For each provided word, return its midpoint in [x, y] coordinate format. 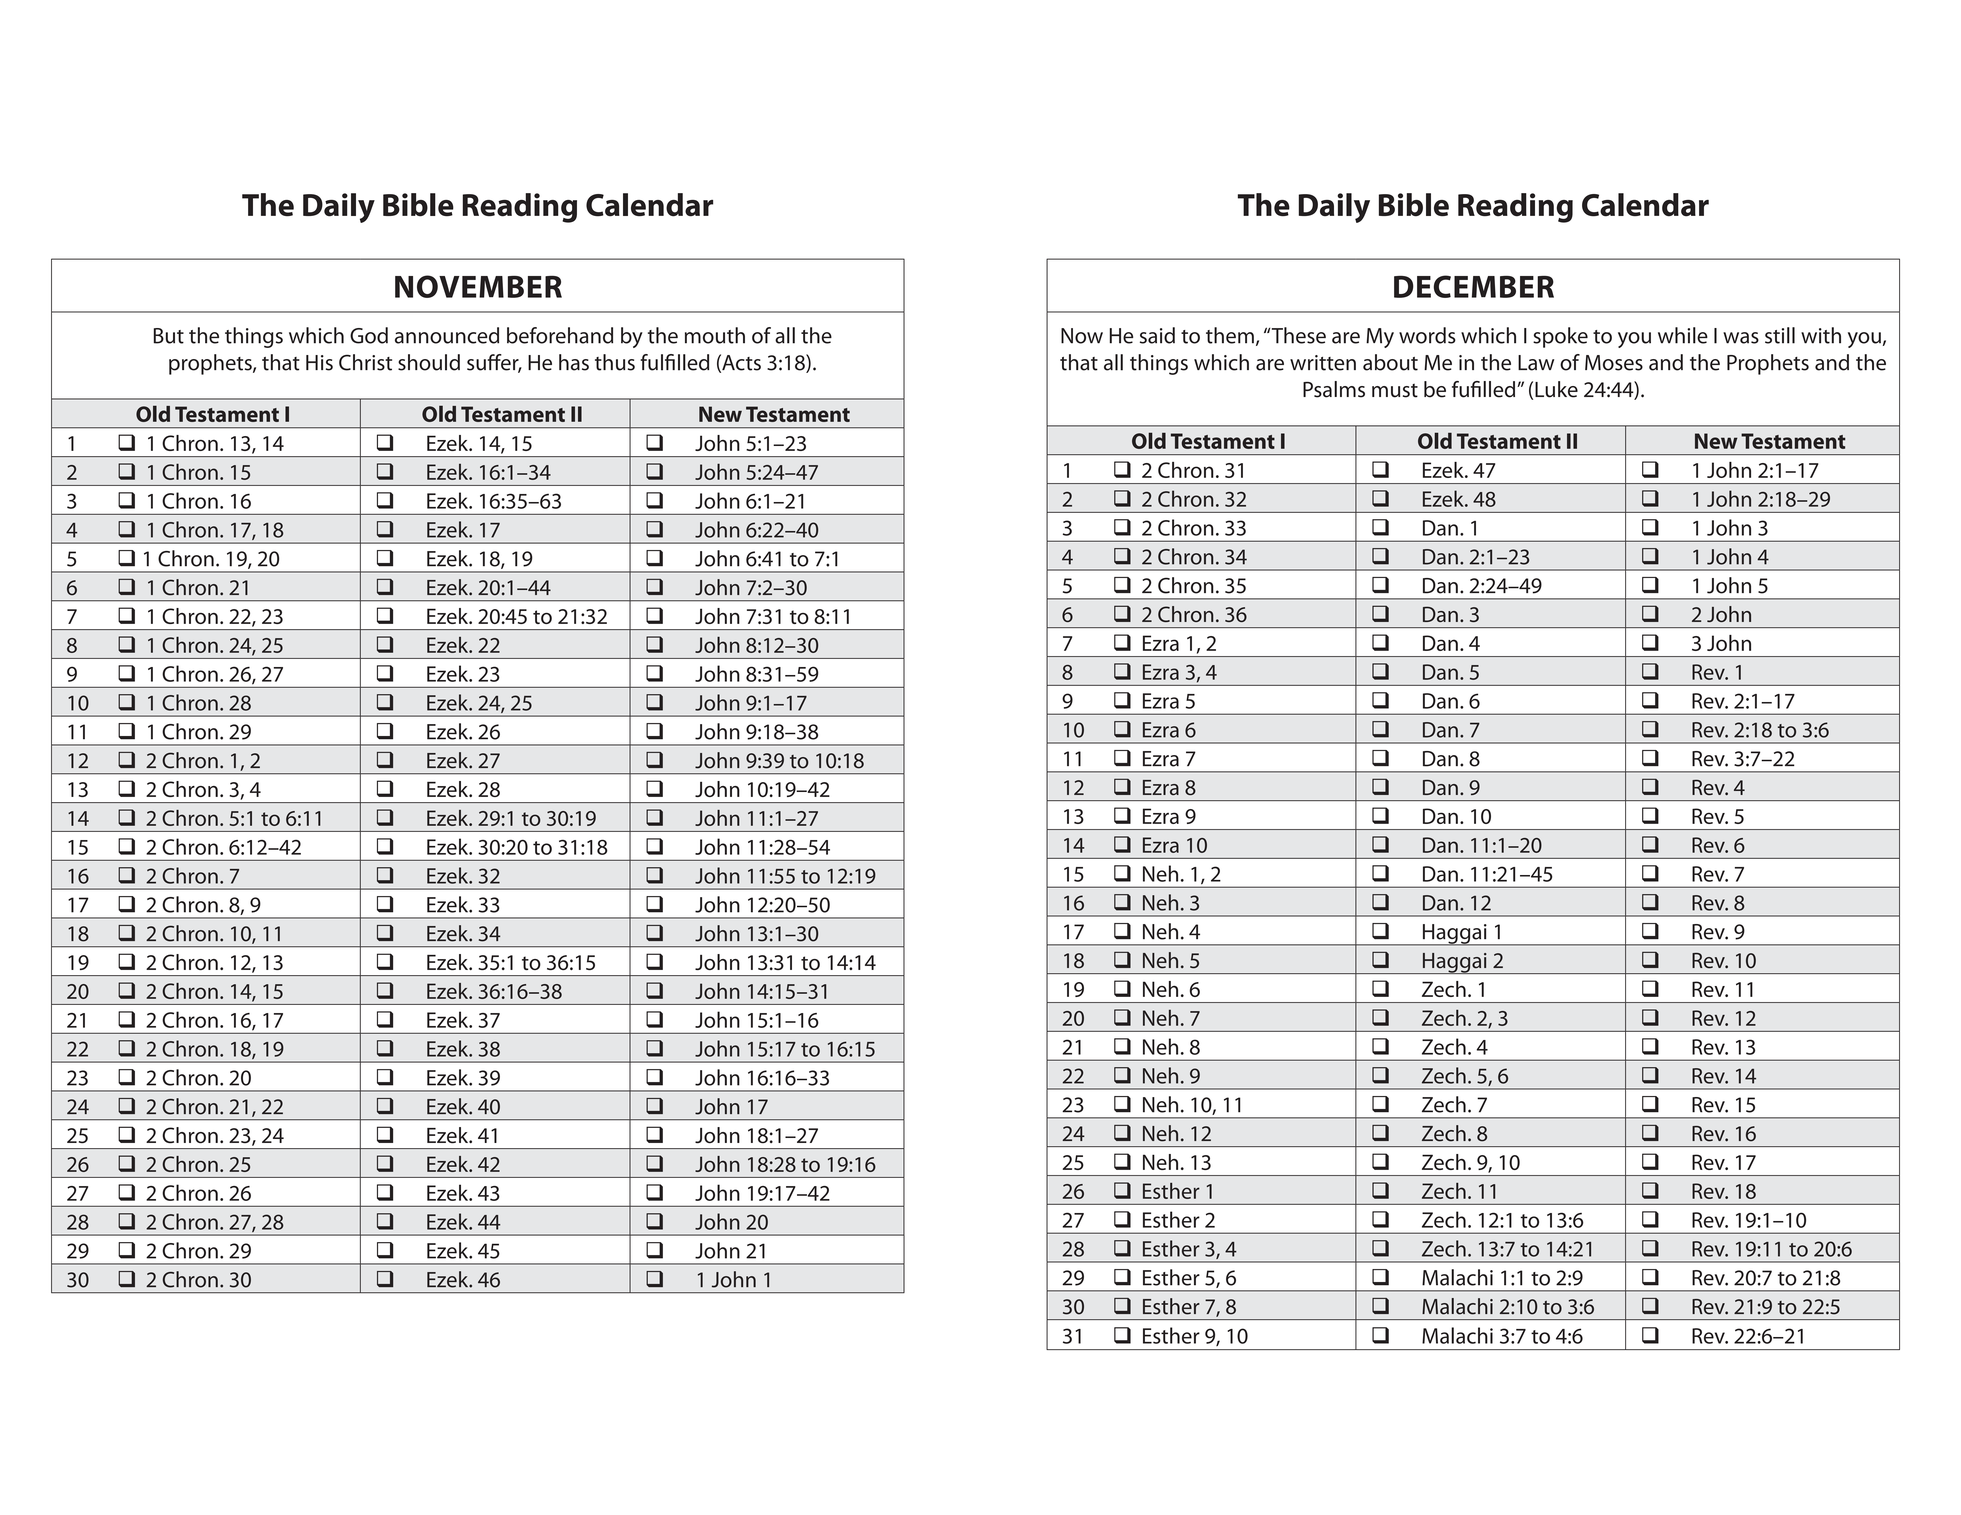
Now [1082, 336]
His [319, 363]
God [369, 335]
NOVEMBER [478, 286]
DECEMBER [1474, 286]
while [1683, 335]
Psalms [1334, 389]
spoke [1560, 337]
